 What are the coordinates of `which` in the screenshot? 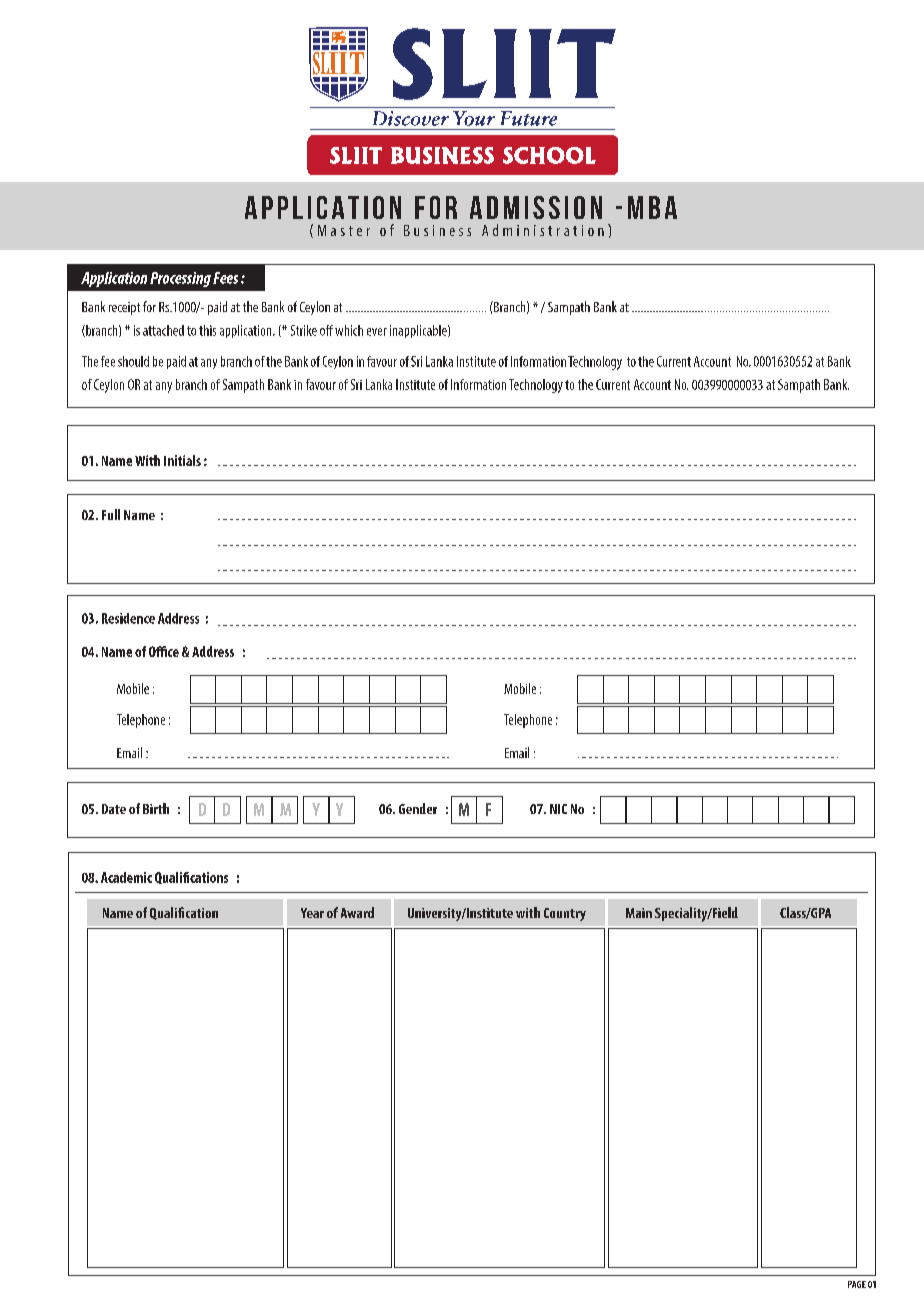 It's located at (349, 330).
